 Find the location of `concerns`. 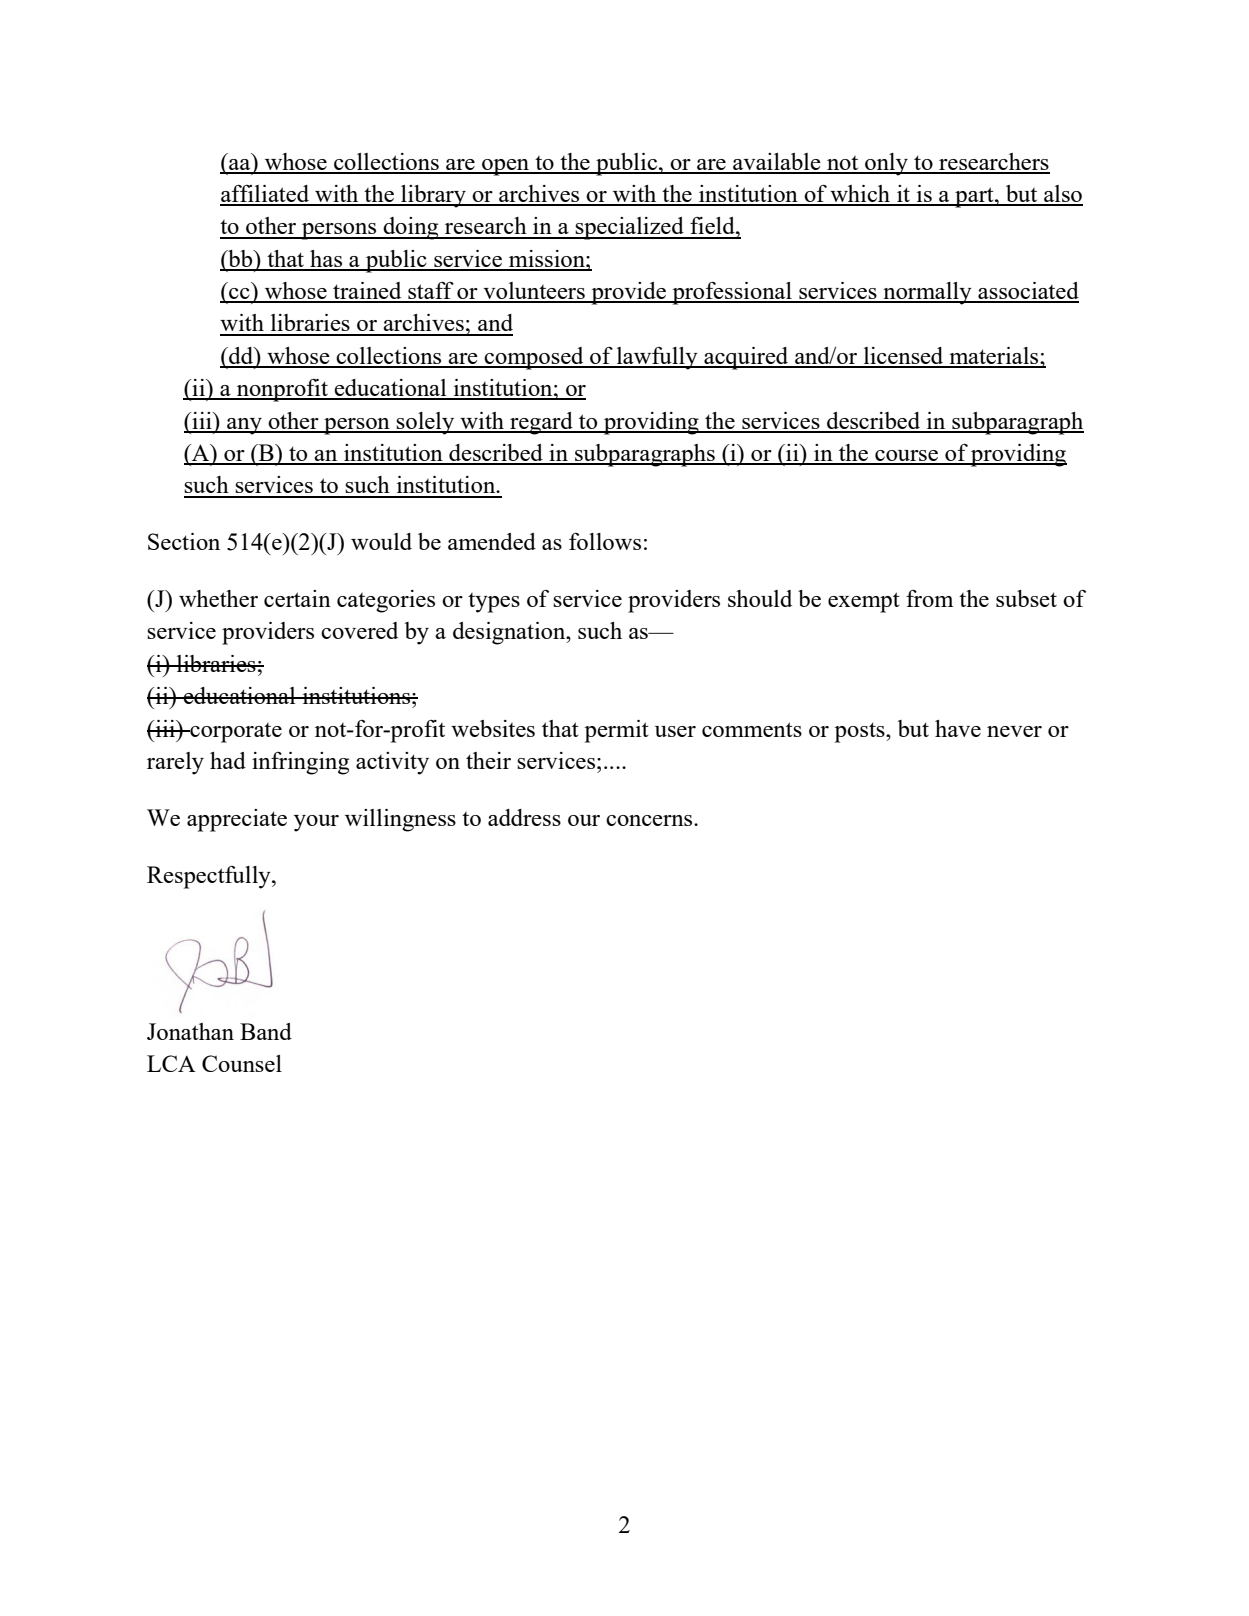

concerns is located at coordinates (650, 820).
